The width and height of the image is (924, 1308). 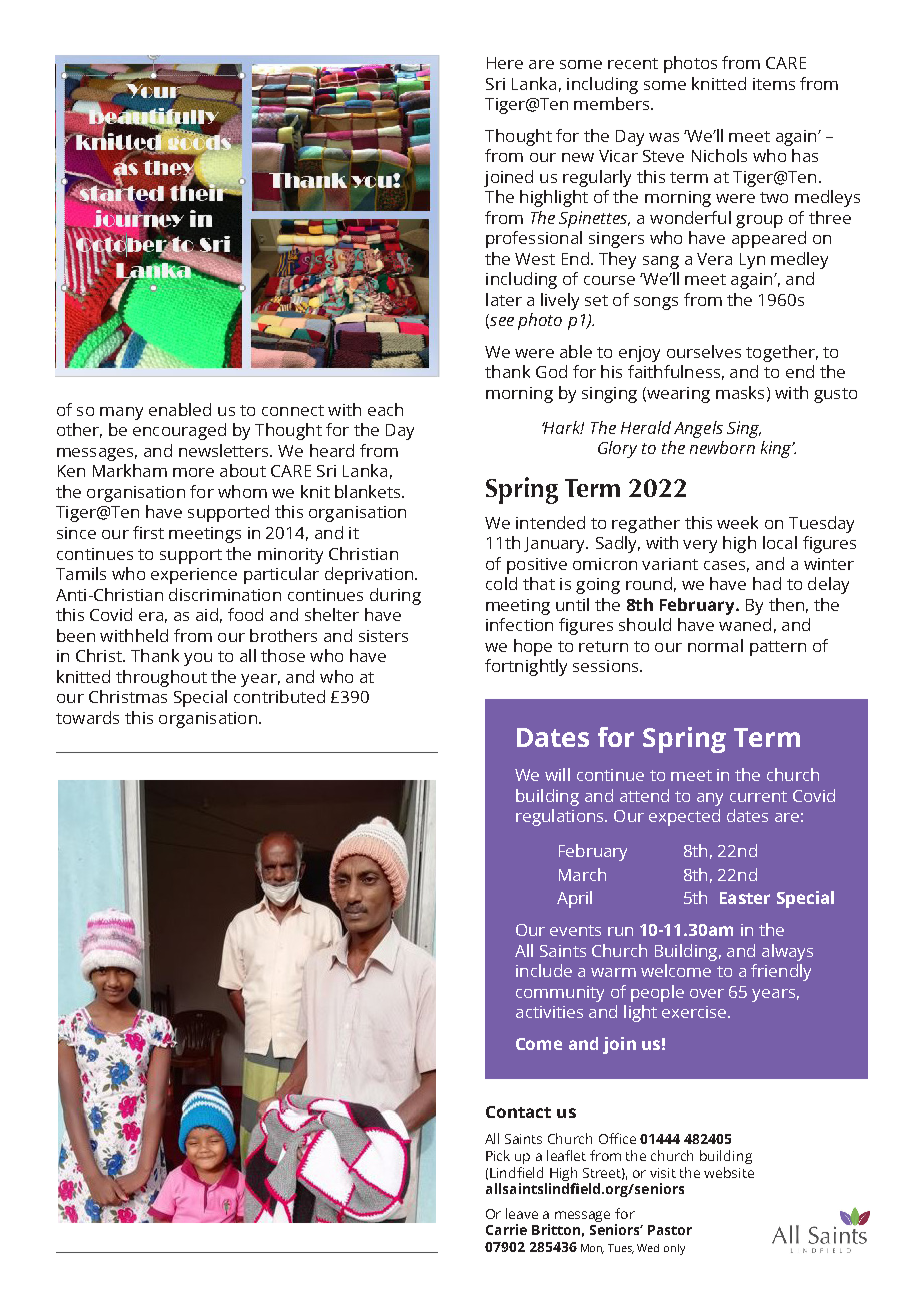 What do you see at coordinates (498, 1155) in the image?
I see `Pick` at bounding box center [498, 1155].
